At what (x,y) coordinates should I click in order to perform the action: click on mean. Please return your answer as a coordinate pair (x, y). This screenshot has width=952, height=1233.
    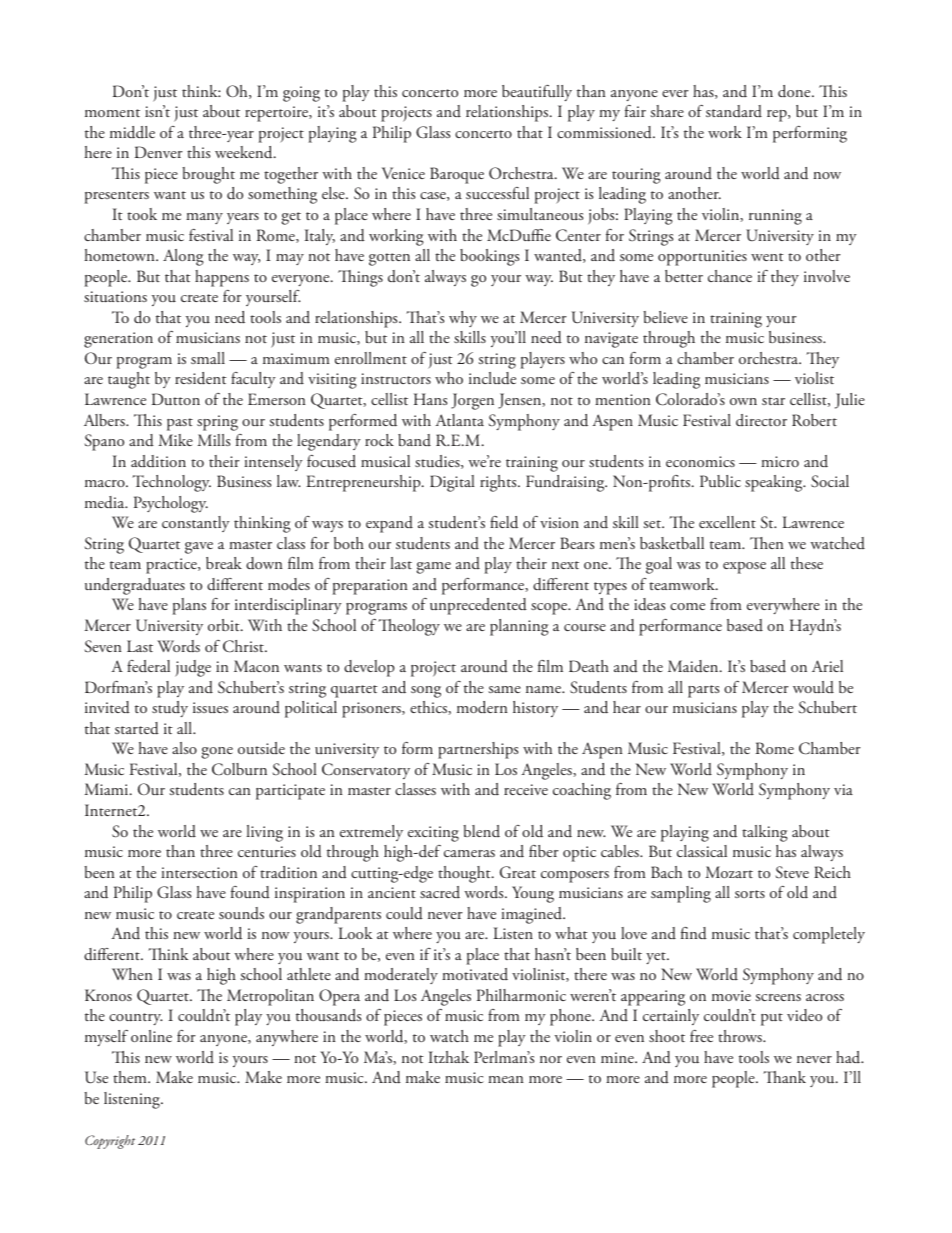
    Looking at the image, I should click on (506, 1079).
